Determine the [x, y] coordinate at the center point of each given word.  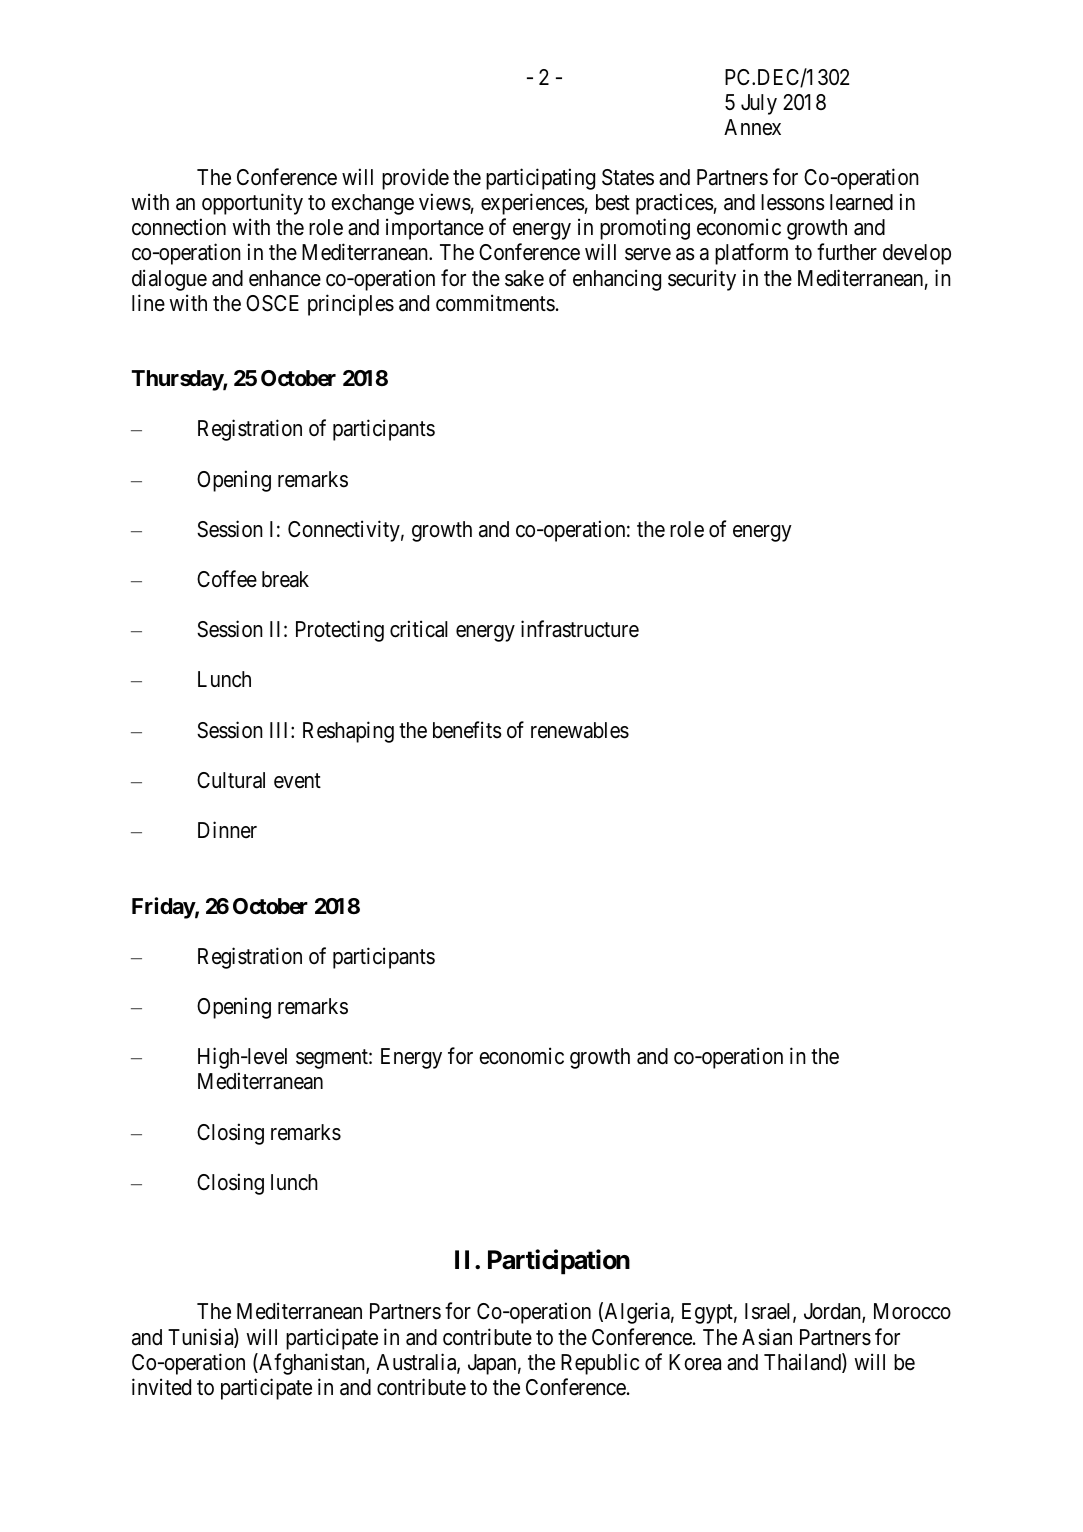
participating [540, 179]
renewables [580, 730]
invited [161, 1387]
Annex [752, 127]
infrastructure [580, 629]
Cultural [231, 780]
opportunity [252, 204]
